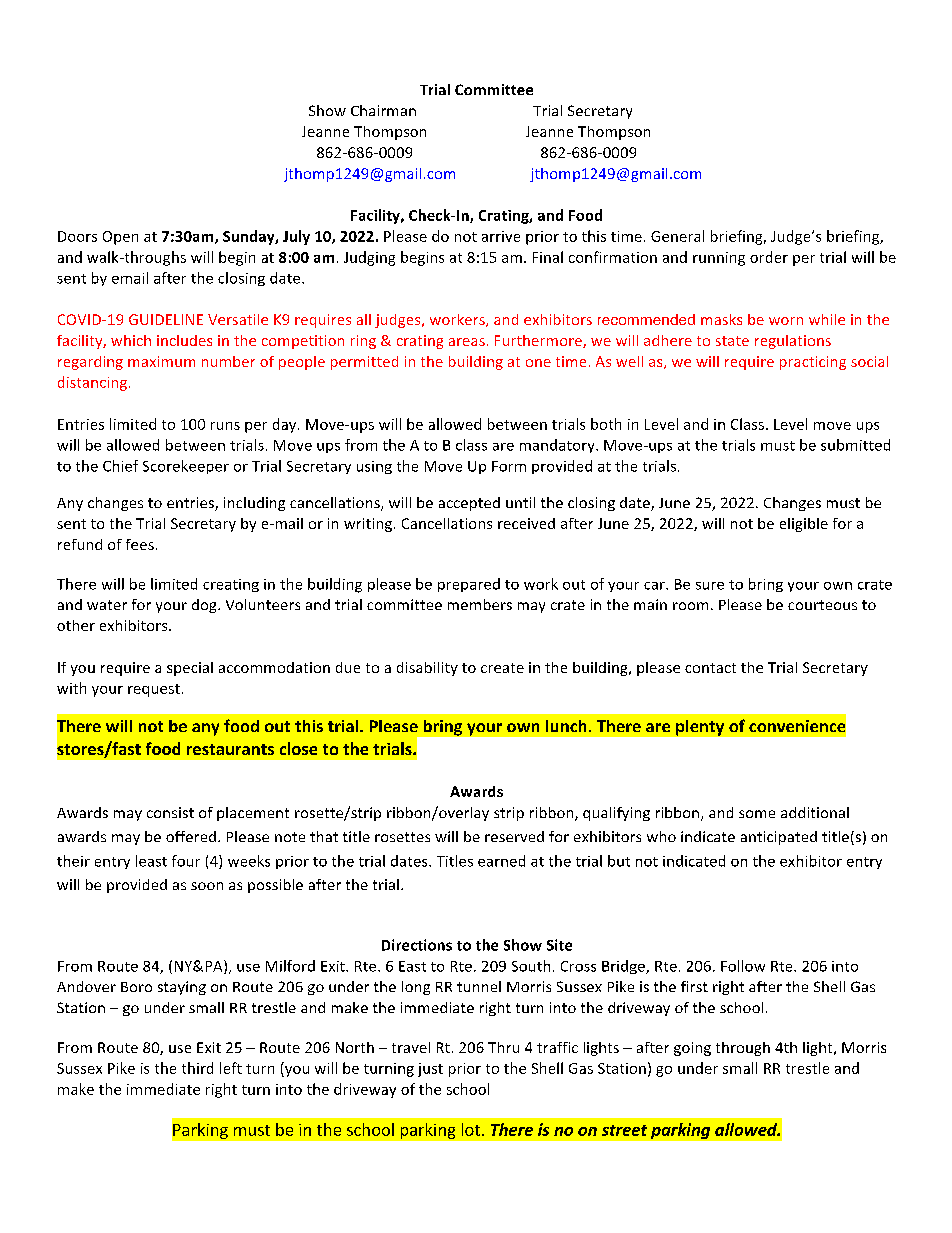  I want to click on third, so click(197, 1068).
